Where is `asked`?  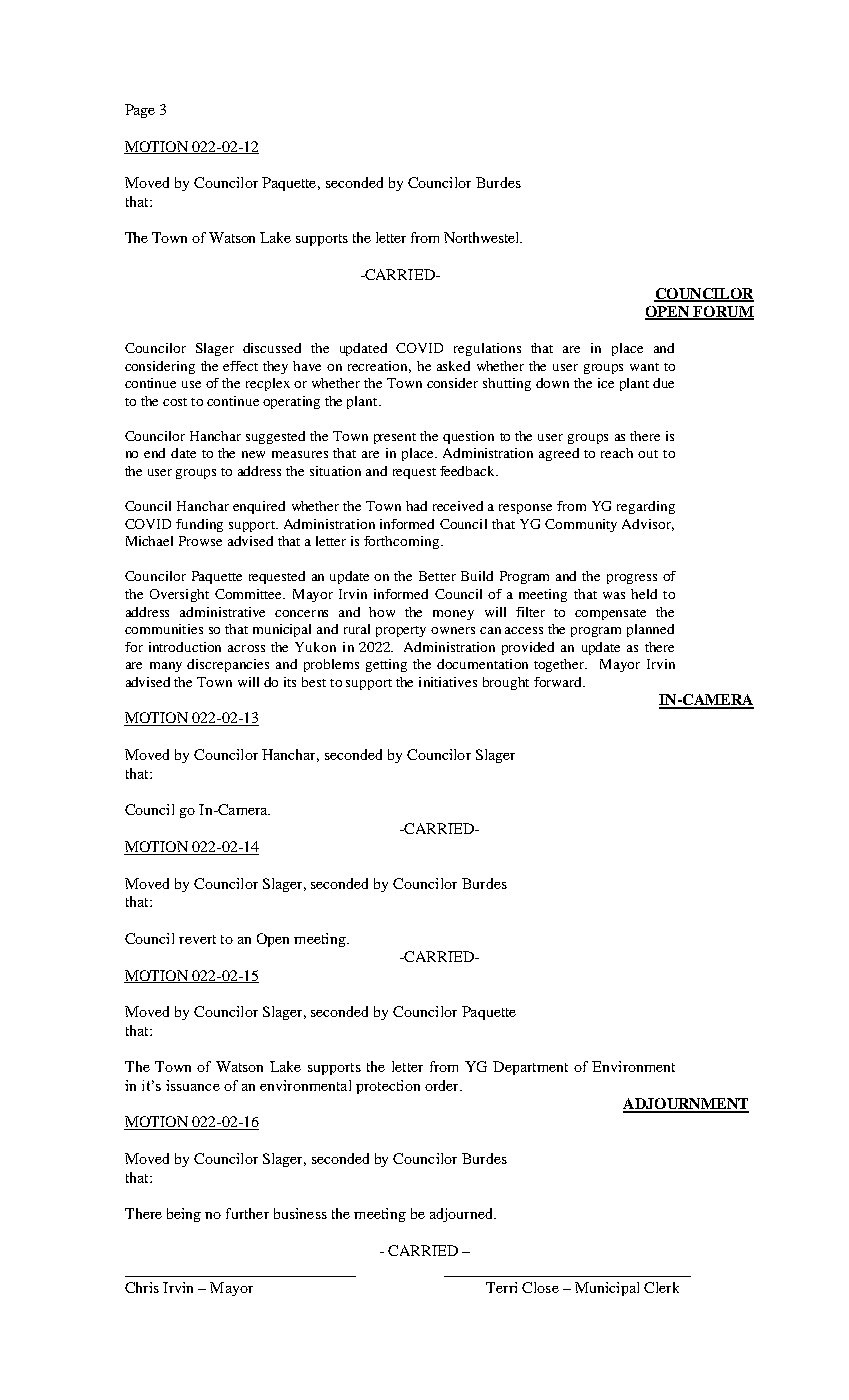 asked is located at coordinates (453, 366).
